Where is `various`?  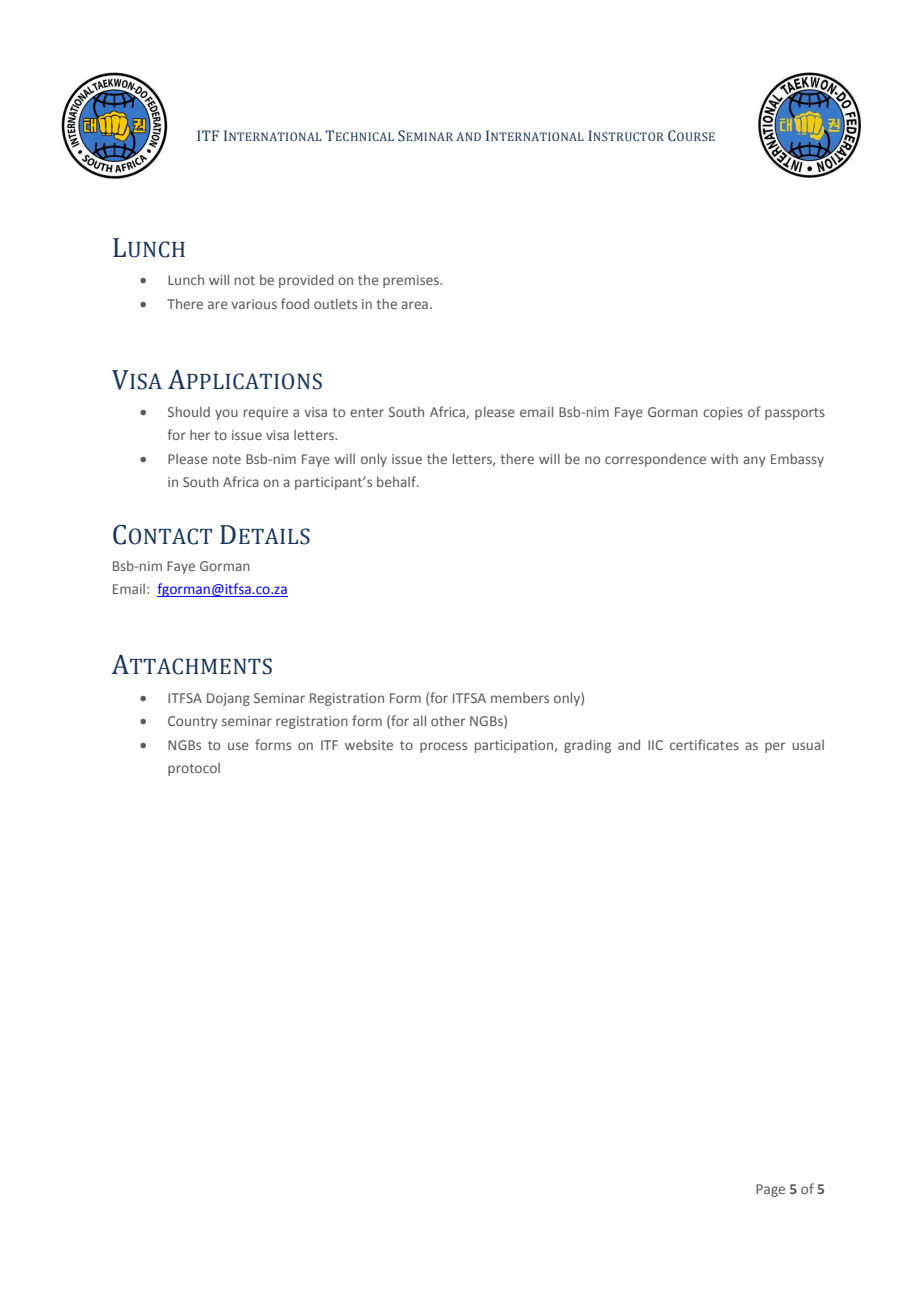
various is located at coordinates (254, 304).
